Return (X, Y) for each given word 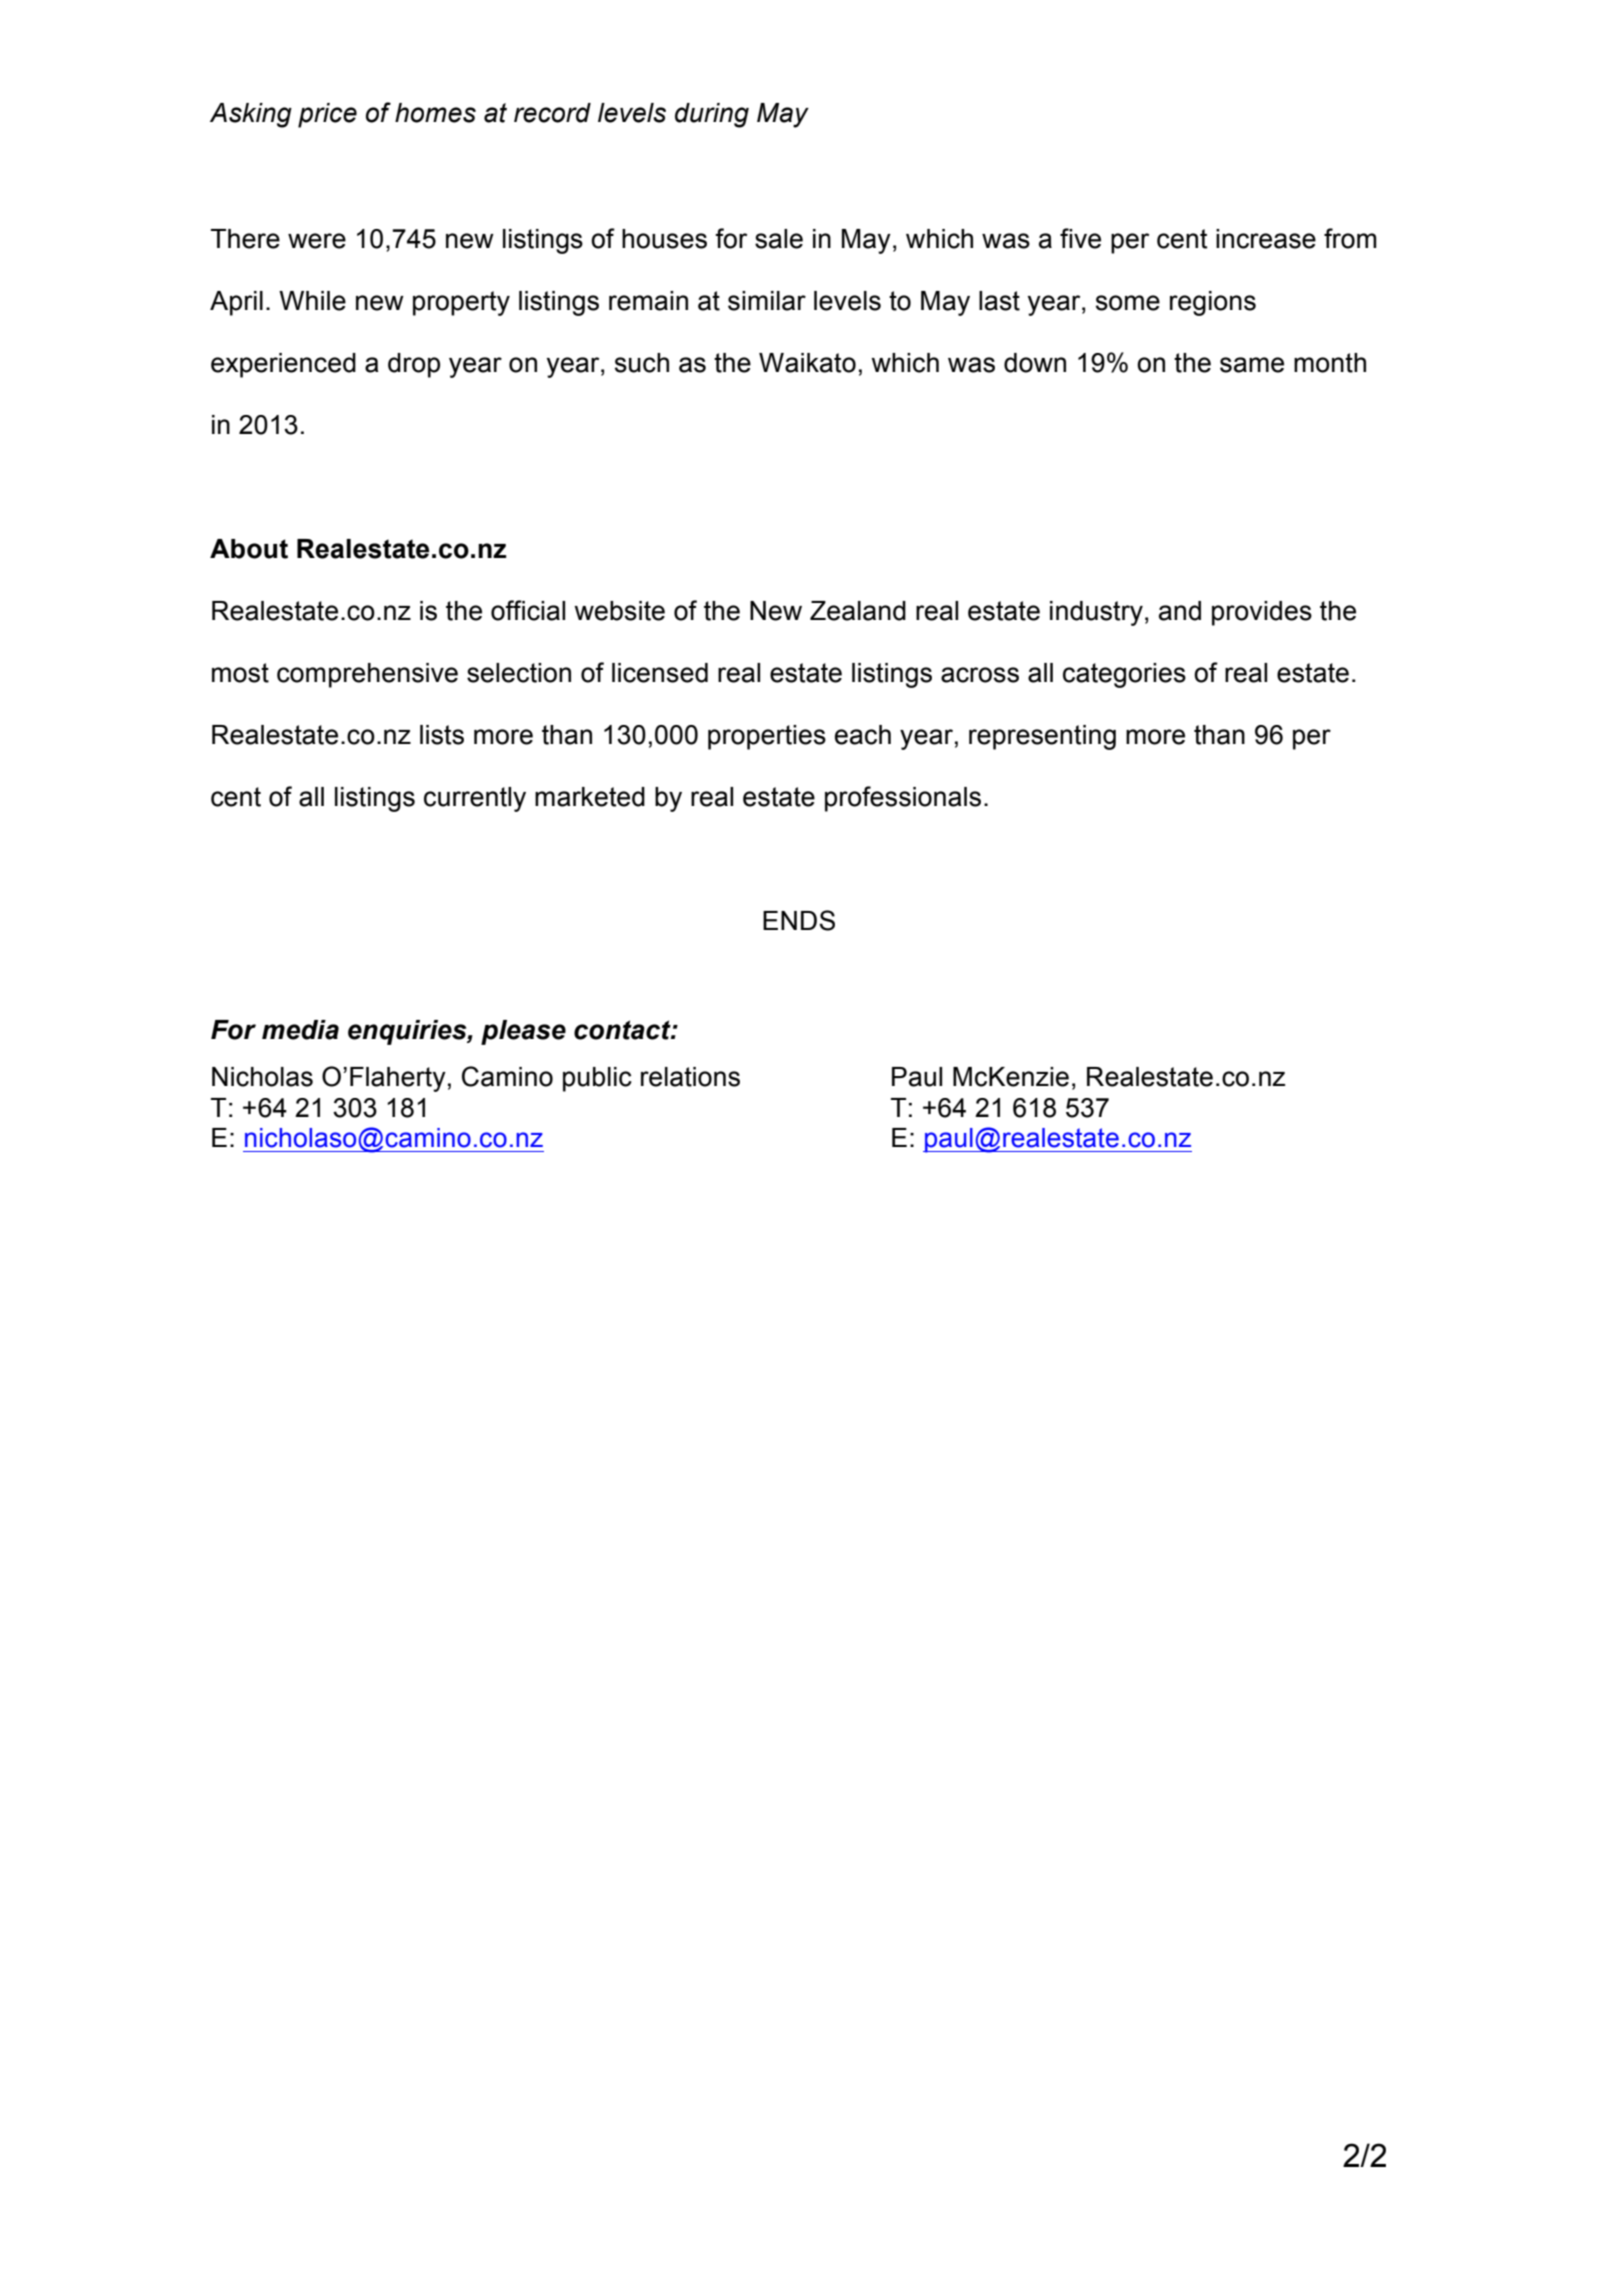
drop (414, 365)
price (327, 115)
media (300, 1030)
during (712, 115)
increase (1266, 239)
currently (475, 799)
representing (1042, 737)
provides (1262, 613)
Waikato (807, 363)
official (528, 610)
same (1252, 365)
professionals (903, 799)
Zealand (858, 611)
